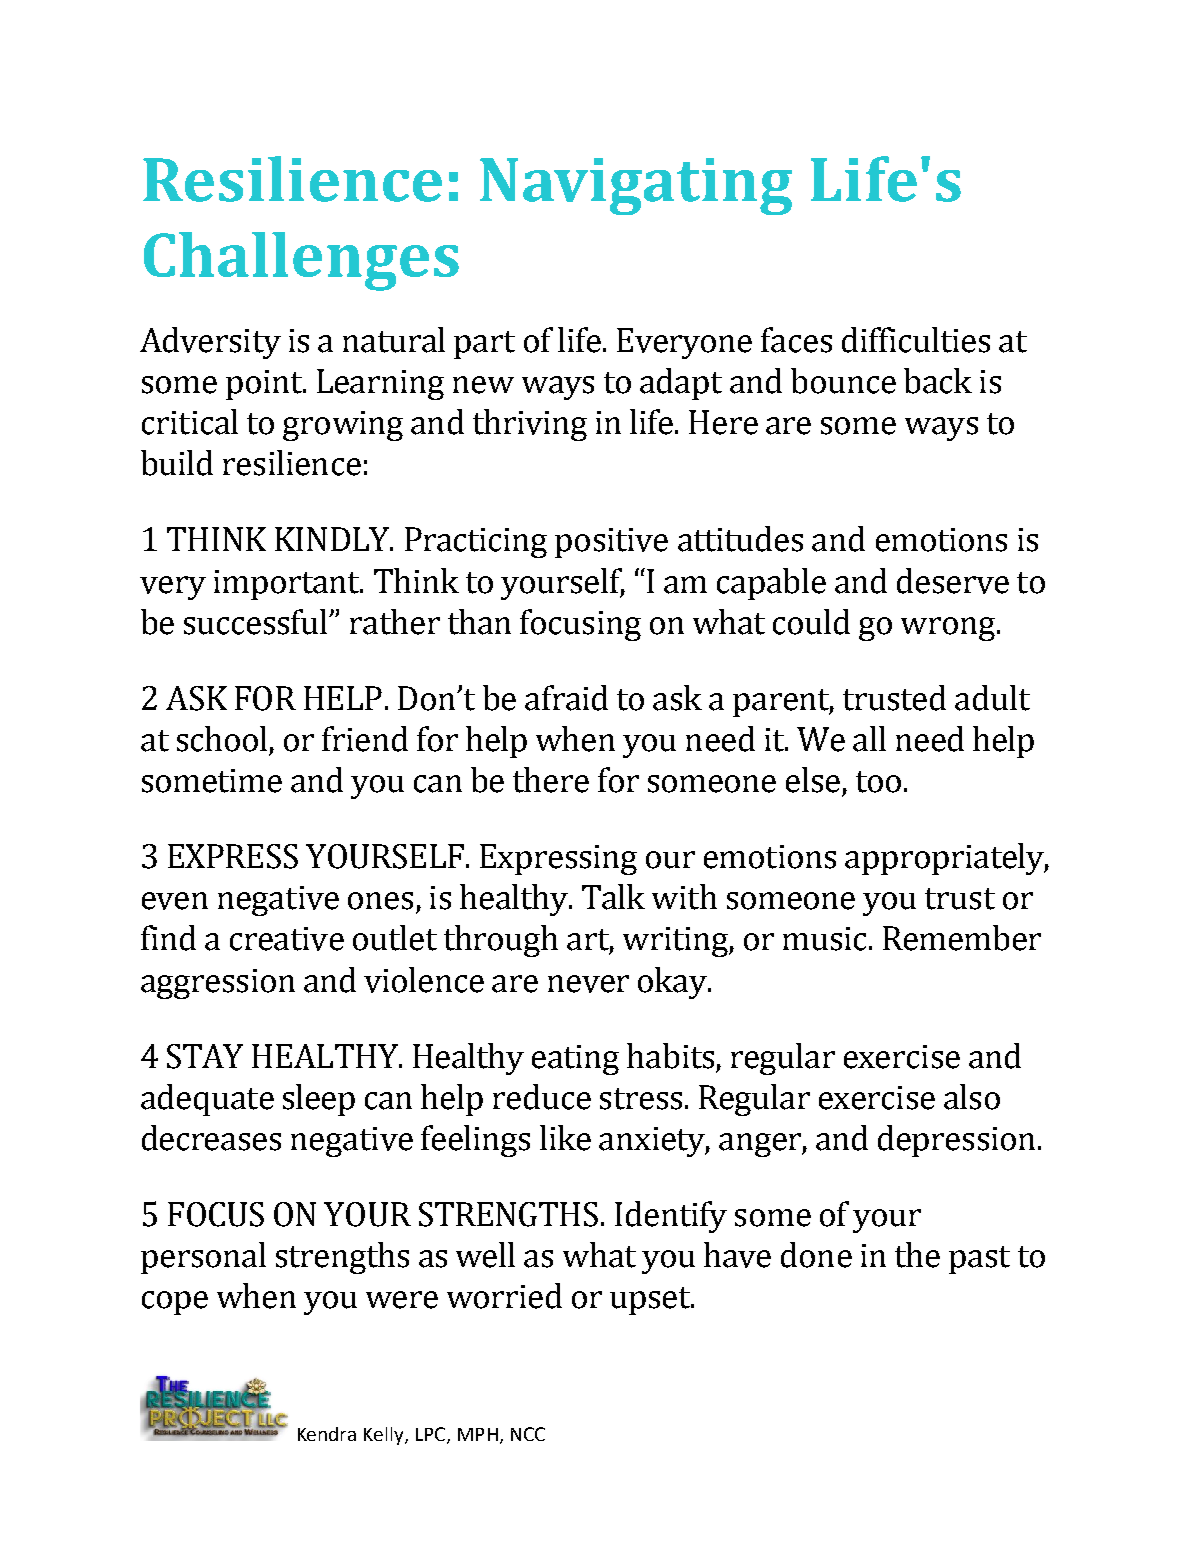  Describe the element at coordinates (301, 261) in the screenshot. I see `Challenges` at that location.
